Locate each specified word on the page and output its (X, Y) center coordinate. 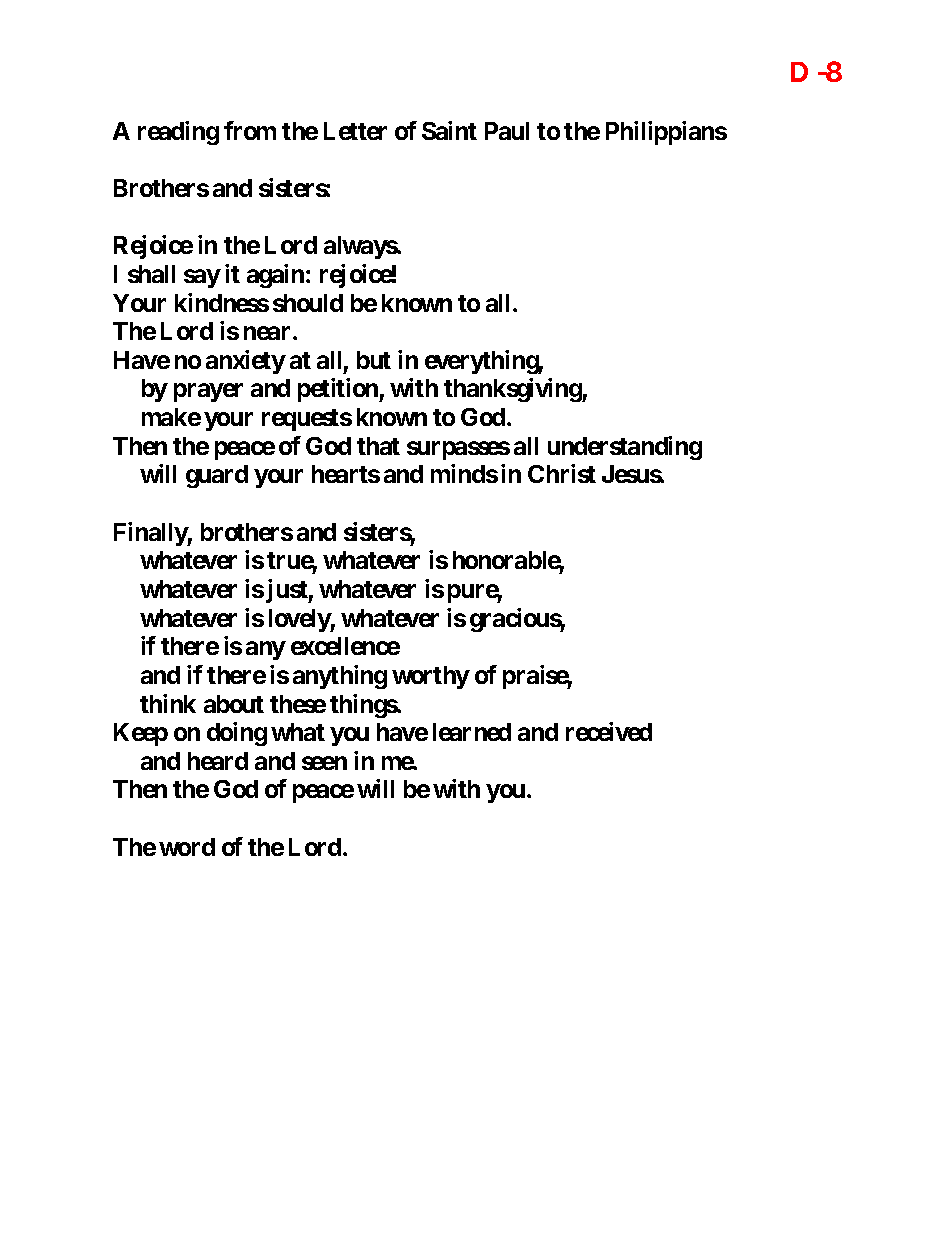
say (202, 278)
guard (217, 476)
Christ (562, 473)
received (609, 731)
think (168, 703)
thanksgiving (513, 390)
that (378, 446)
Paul (507, 131)
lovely (300, 620)
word (187, 847)
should (308, 303)
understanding (625, 448)
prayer (208, 393)
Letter (355, 131)
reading (178, 133)
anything (340, 677)
